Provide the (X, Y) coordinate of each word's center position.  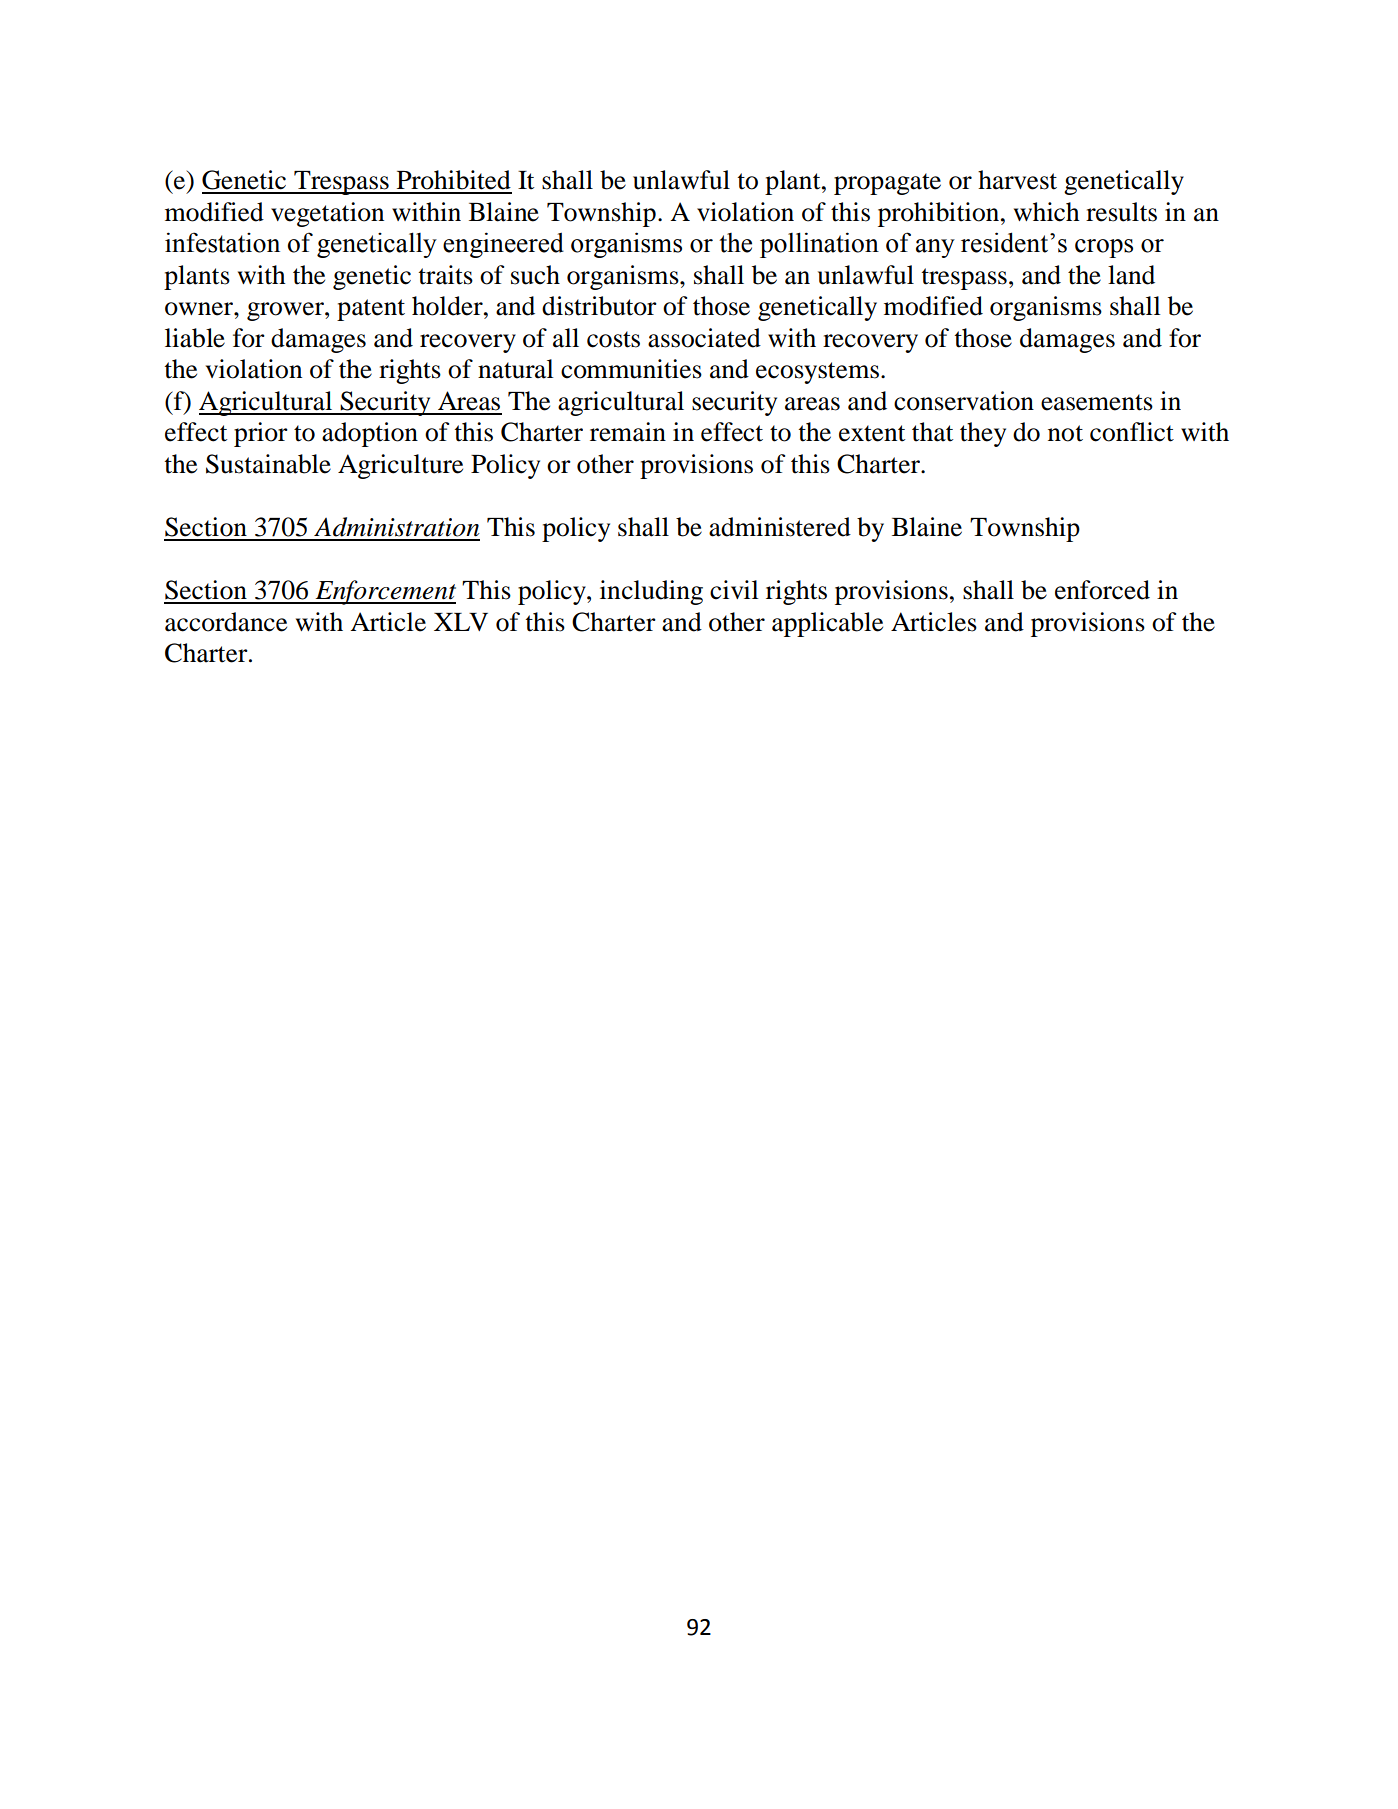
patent (371, 310)
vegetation (327, 214)
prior (261, 434)
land (1131, 275)
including (651, 592)
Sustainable (268, 464)
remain (628, 432)
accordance (226, 622)
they (983, 434)
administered (780, 527)
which (1047, 212)
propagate (887, 184)
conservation (964, 401)
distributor (599, 306)
